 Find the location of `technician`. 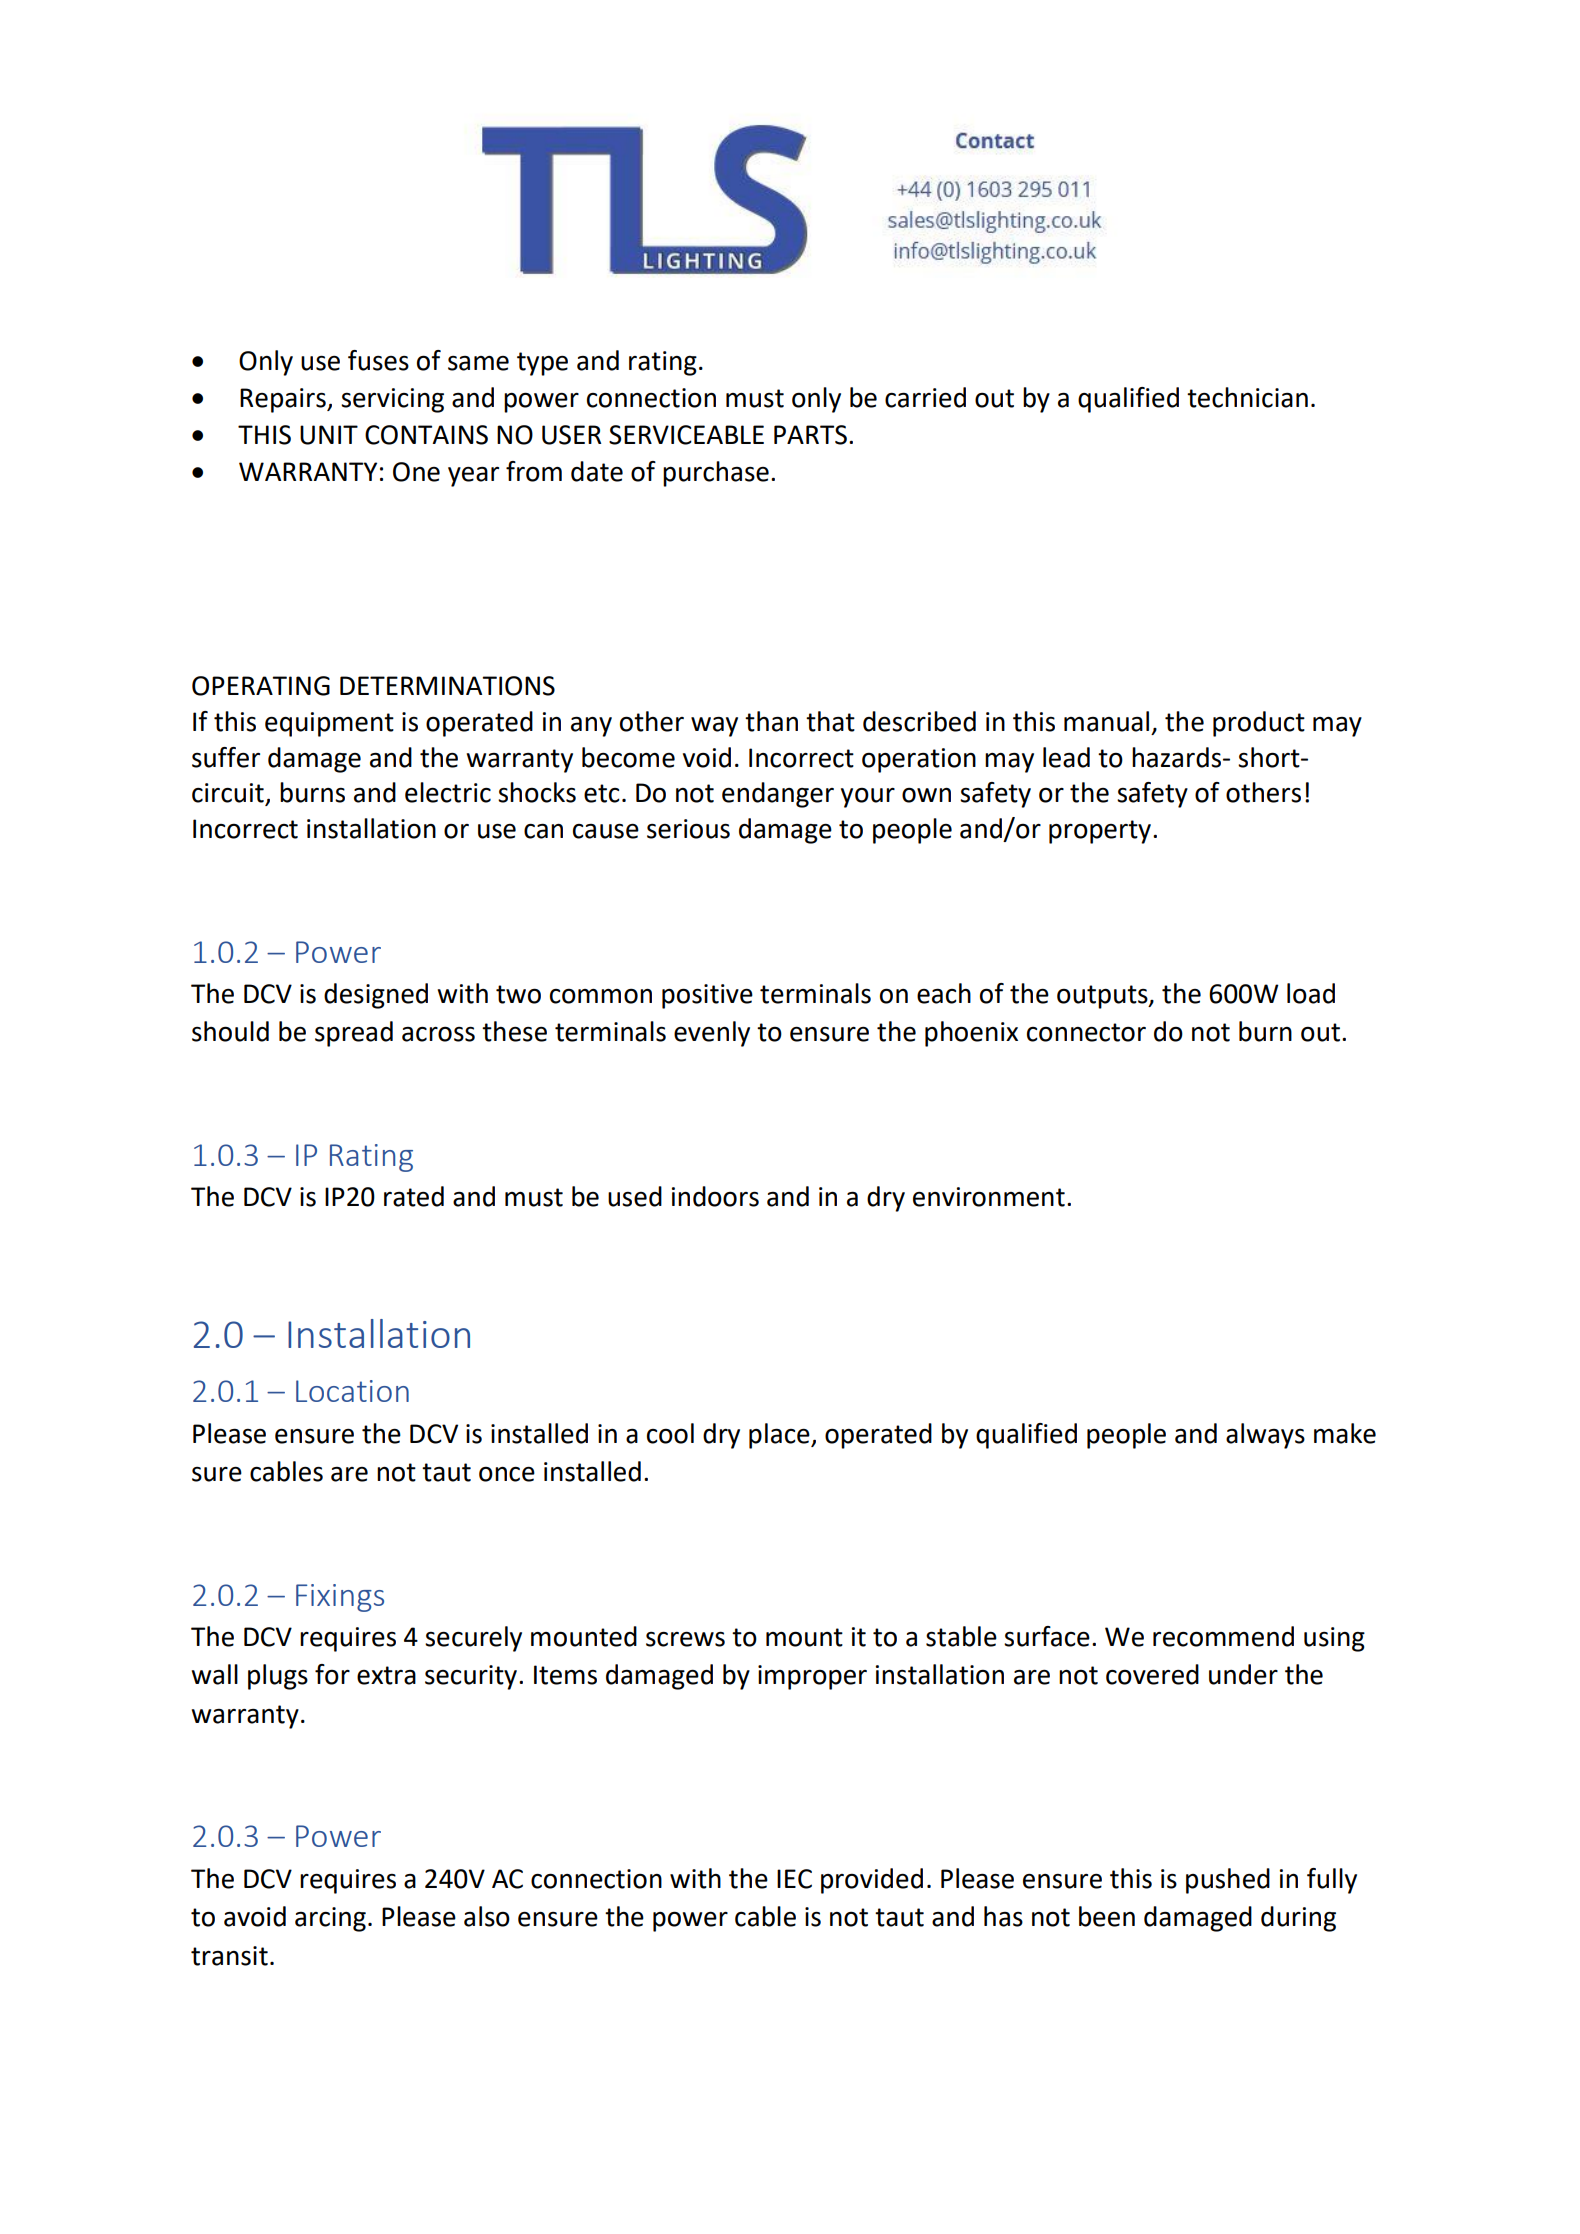

technician is located at coordinates (1247, 397).
